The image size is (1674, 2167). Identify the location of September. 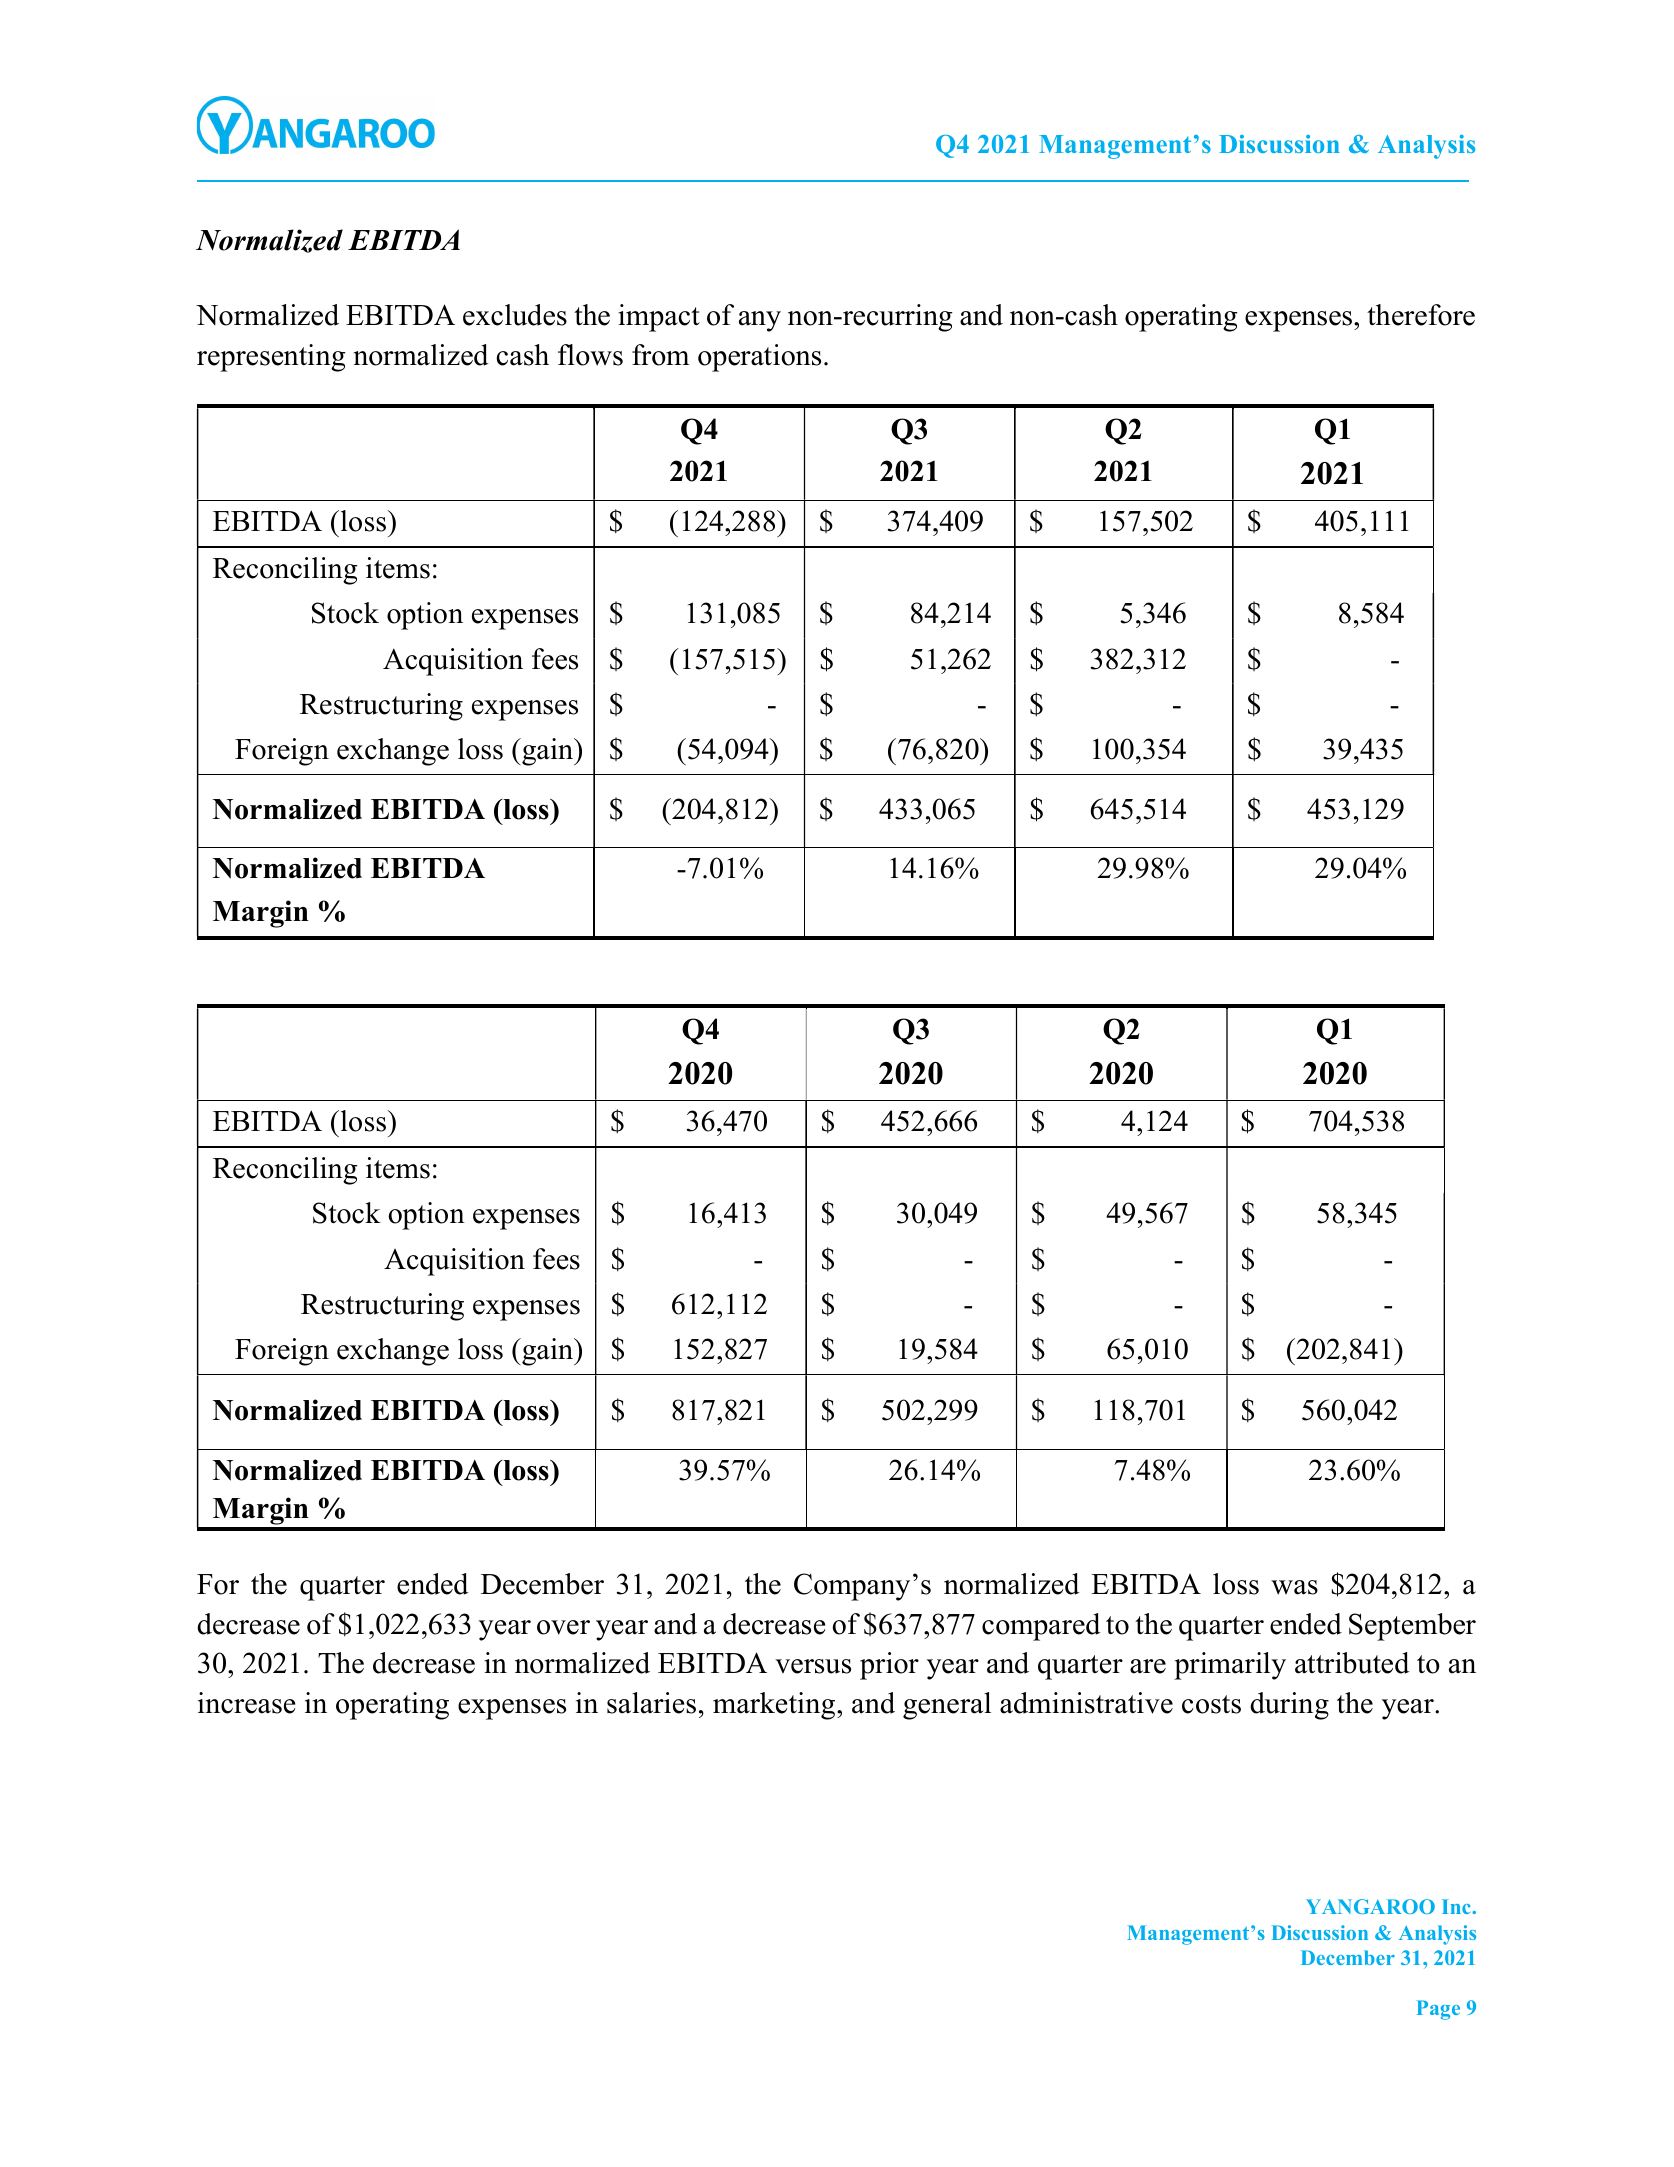
(1412, 1627).
